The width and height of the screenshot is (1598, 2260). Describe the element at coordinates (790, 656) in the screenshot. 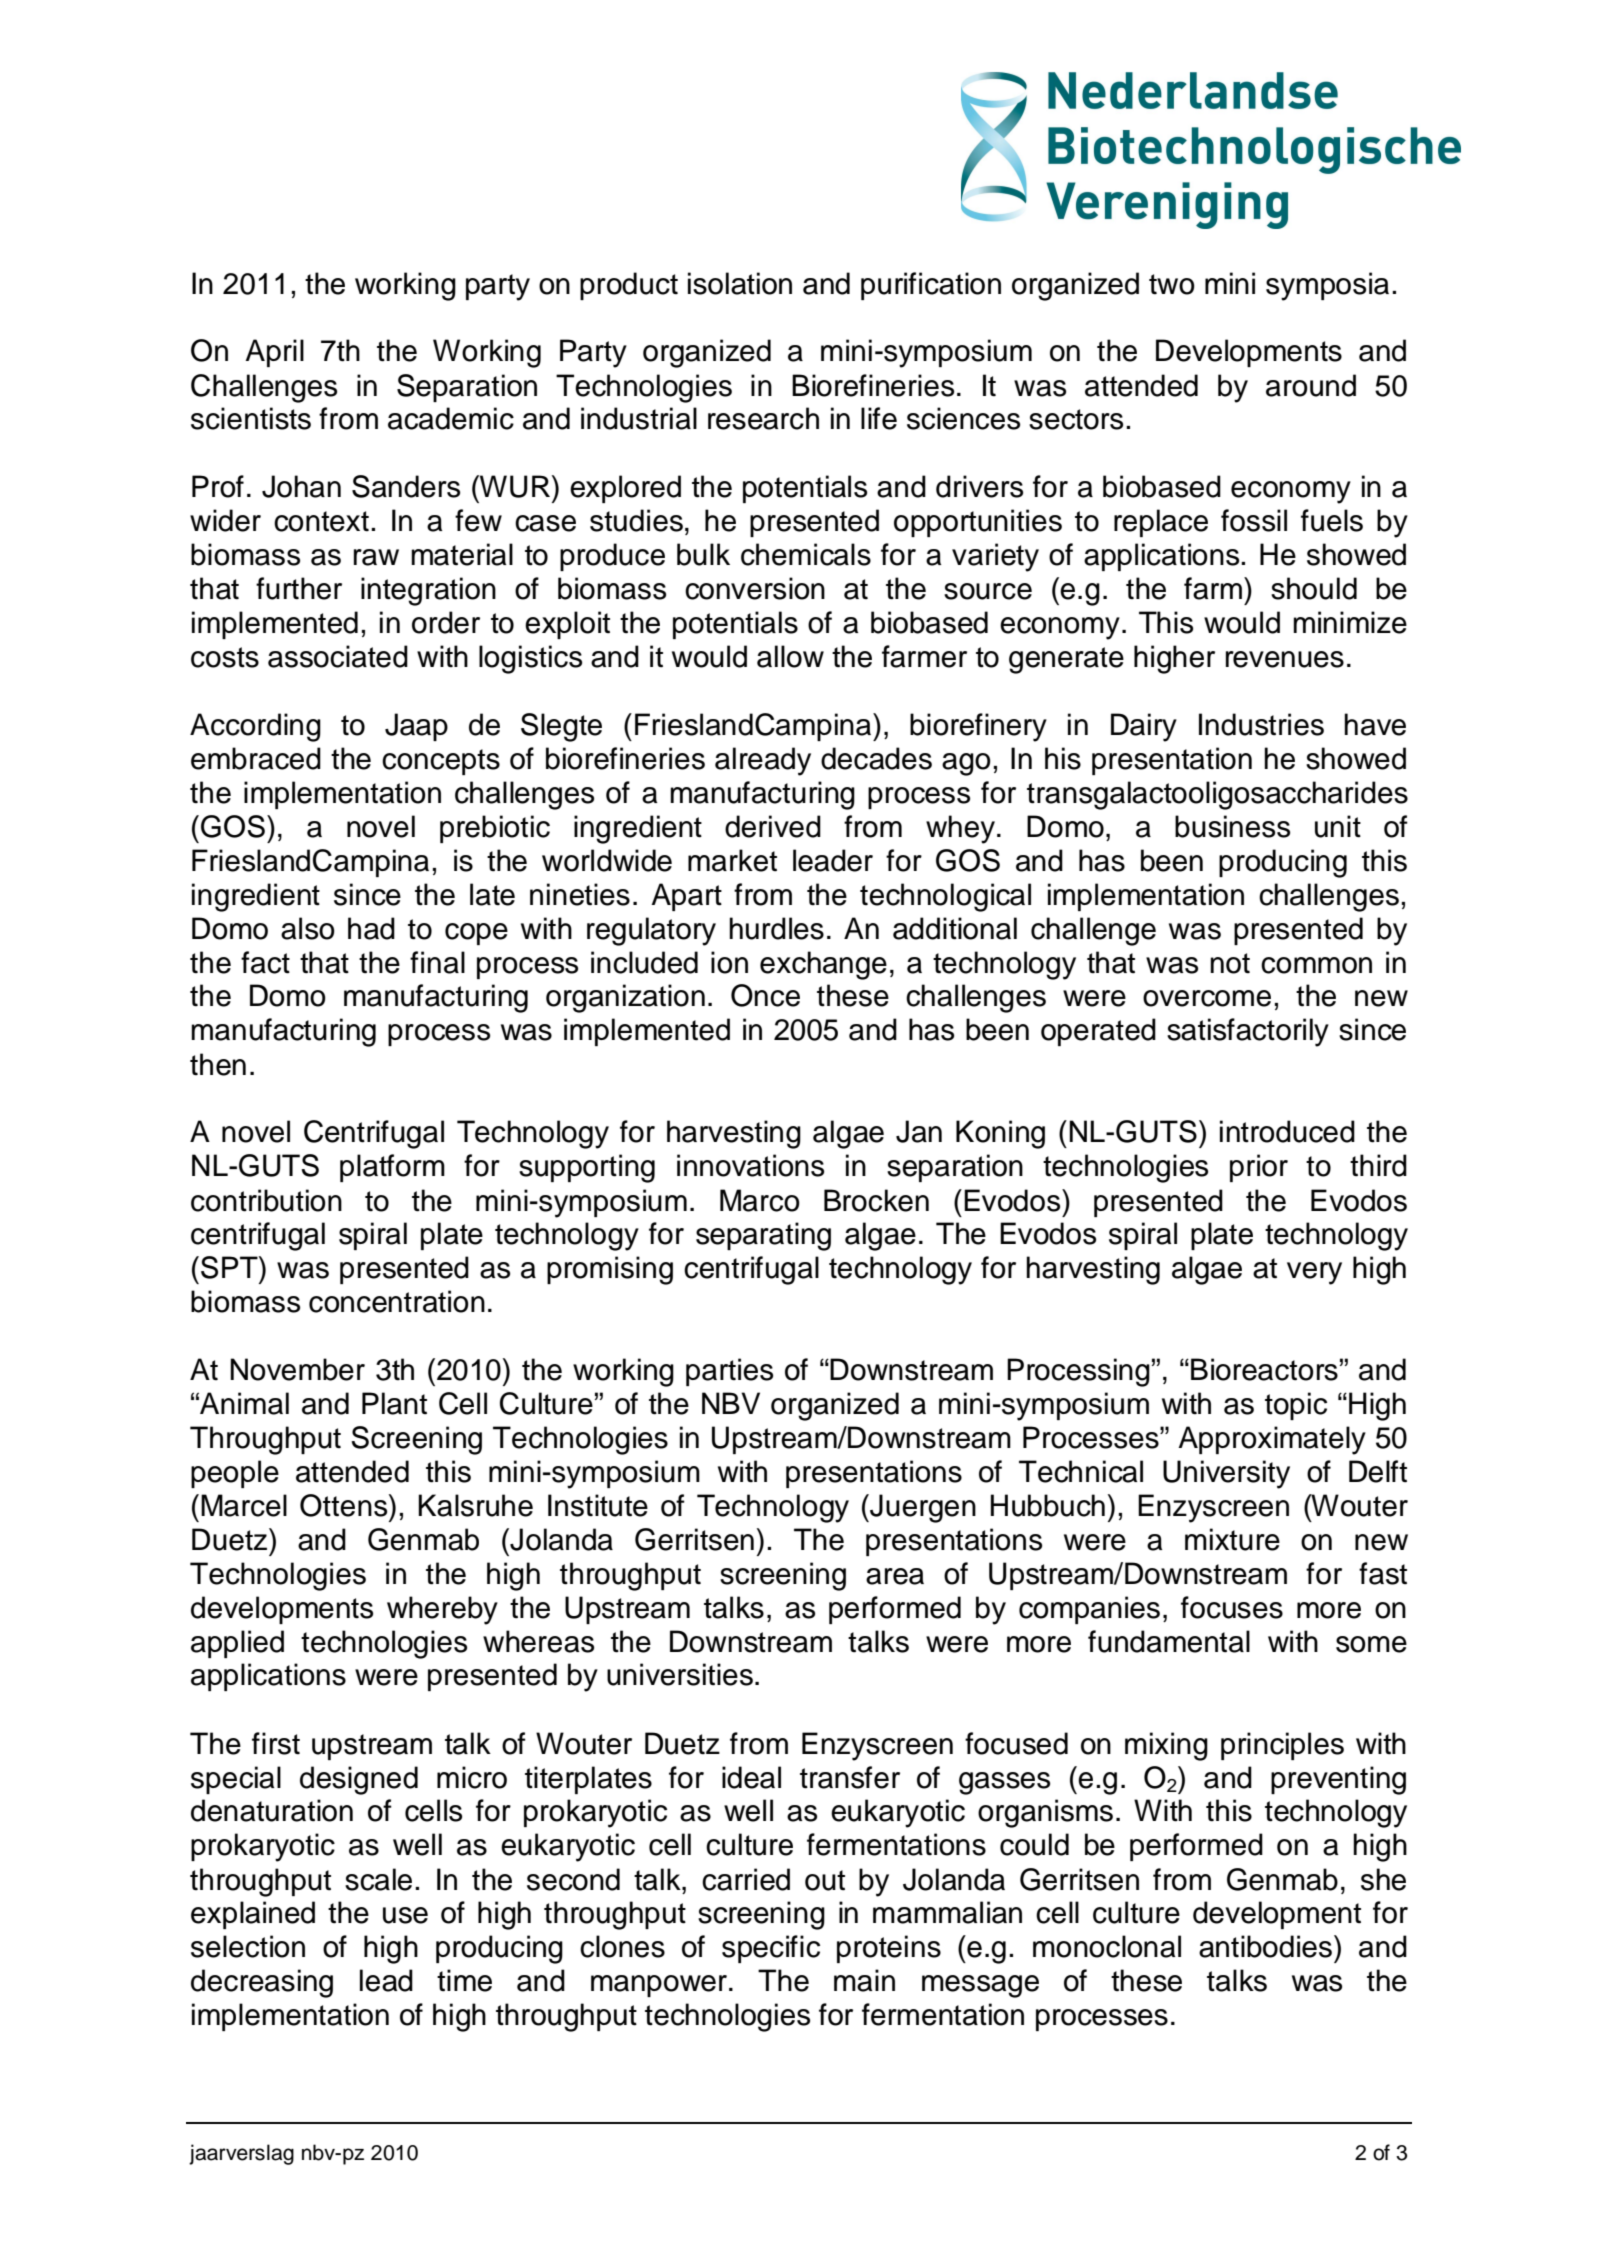

I see `allow` at that location.
